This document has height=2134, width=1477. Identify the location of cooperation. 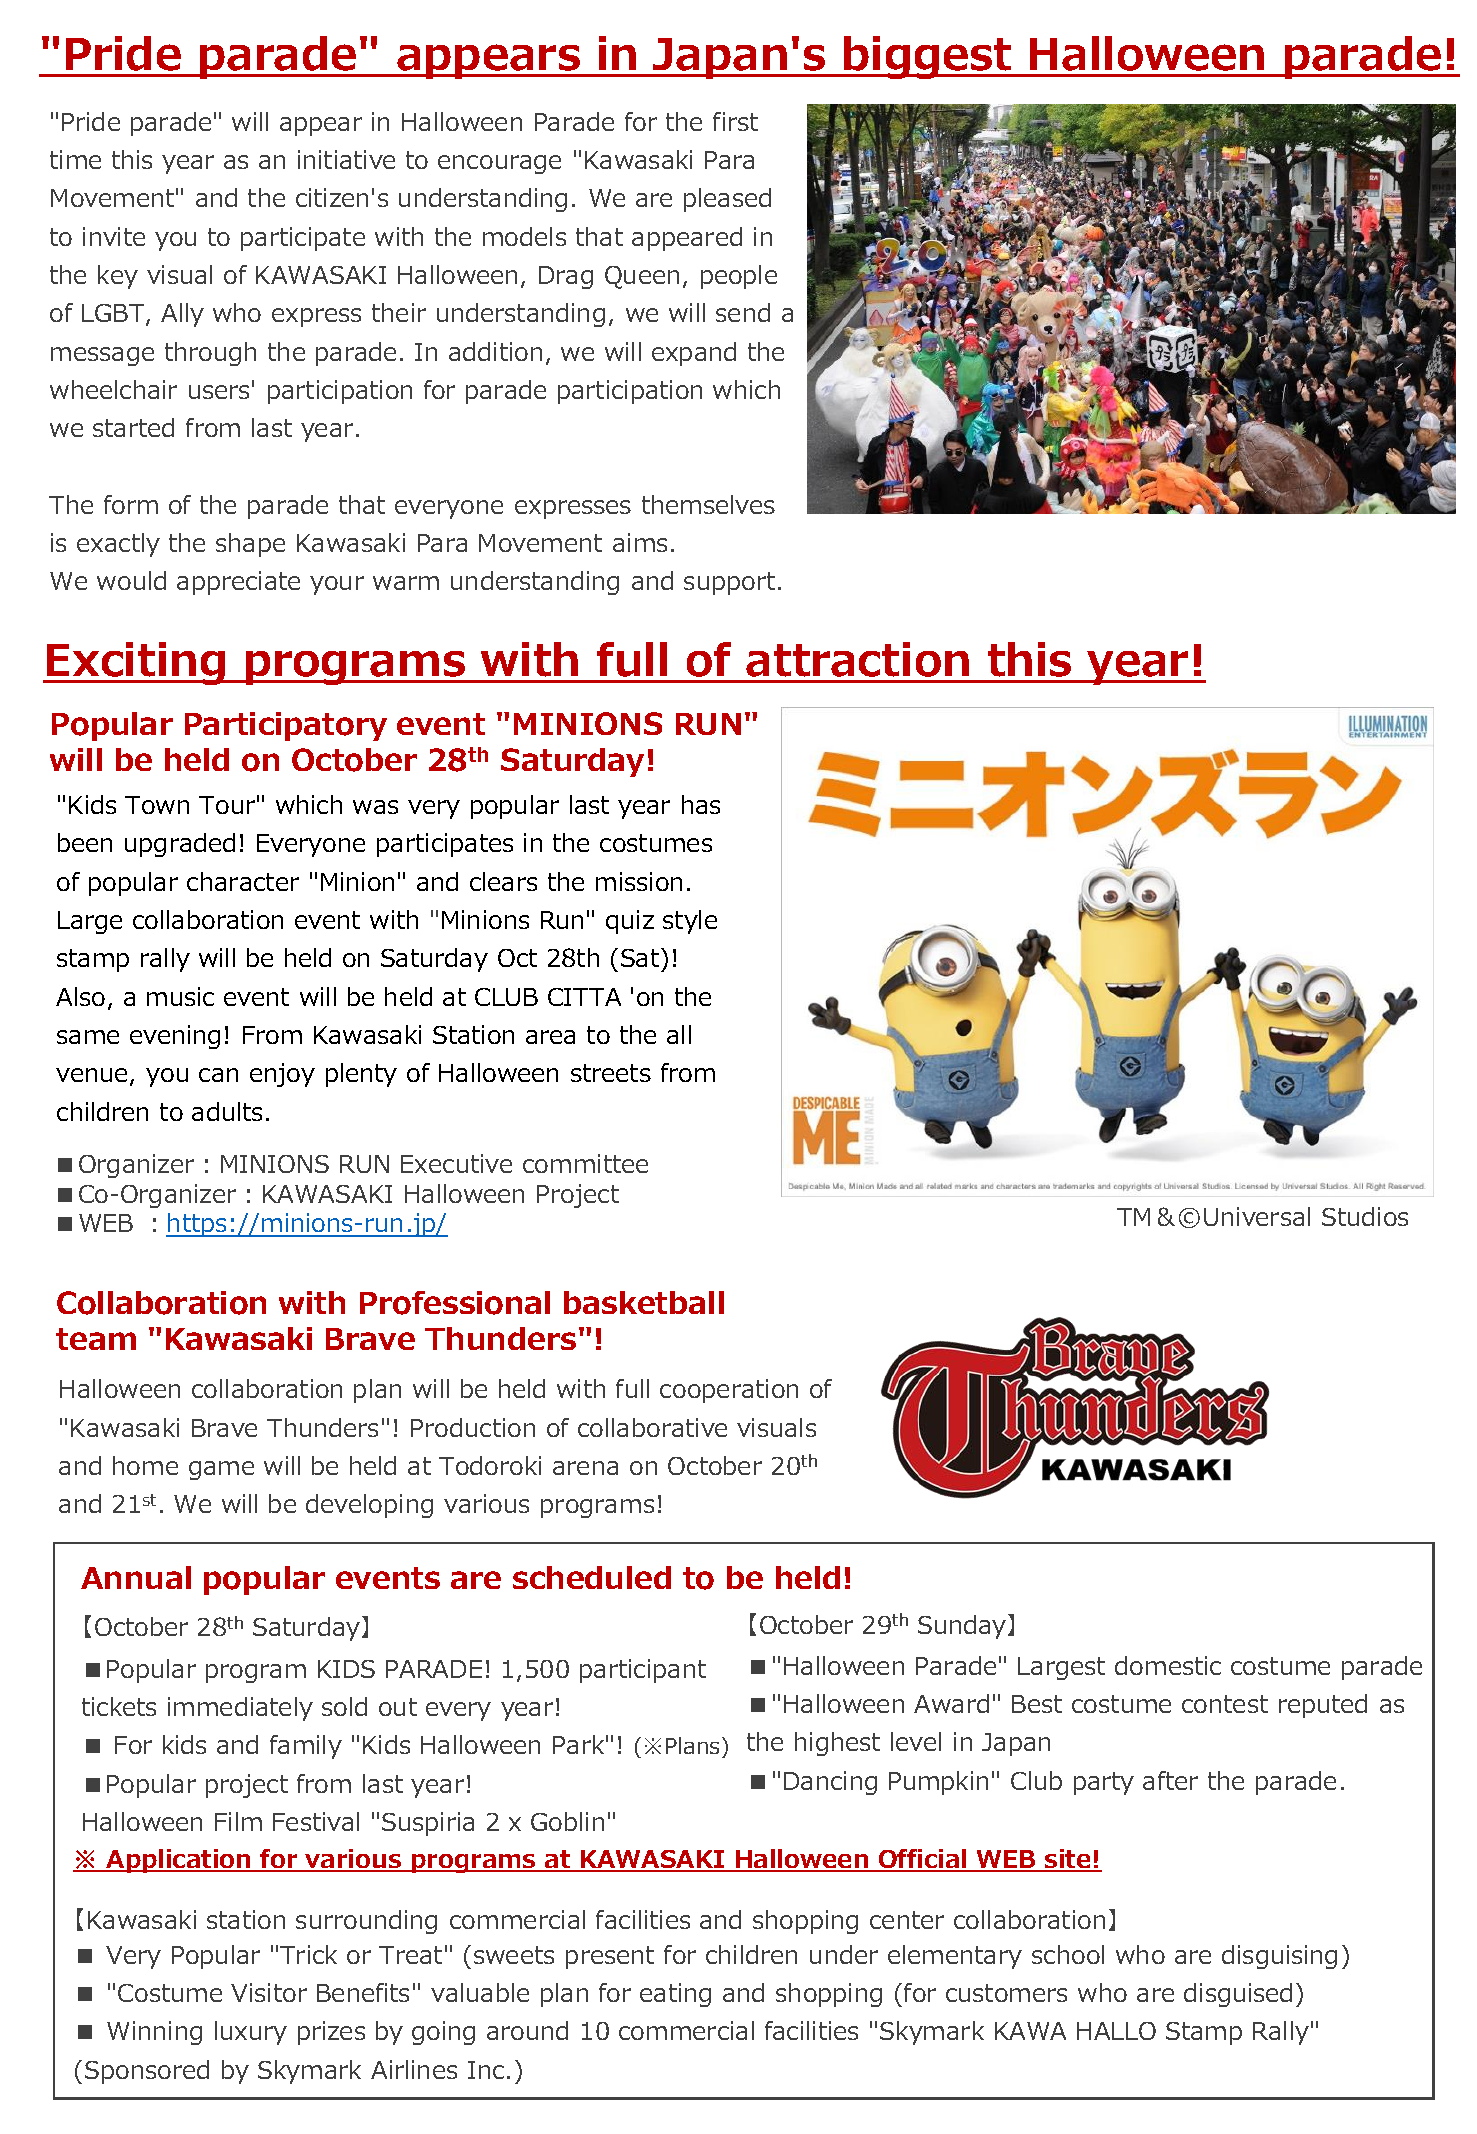
(729, 1391).
